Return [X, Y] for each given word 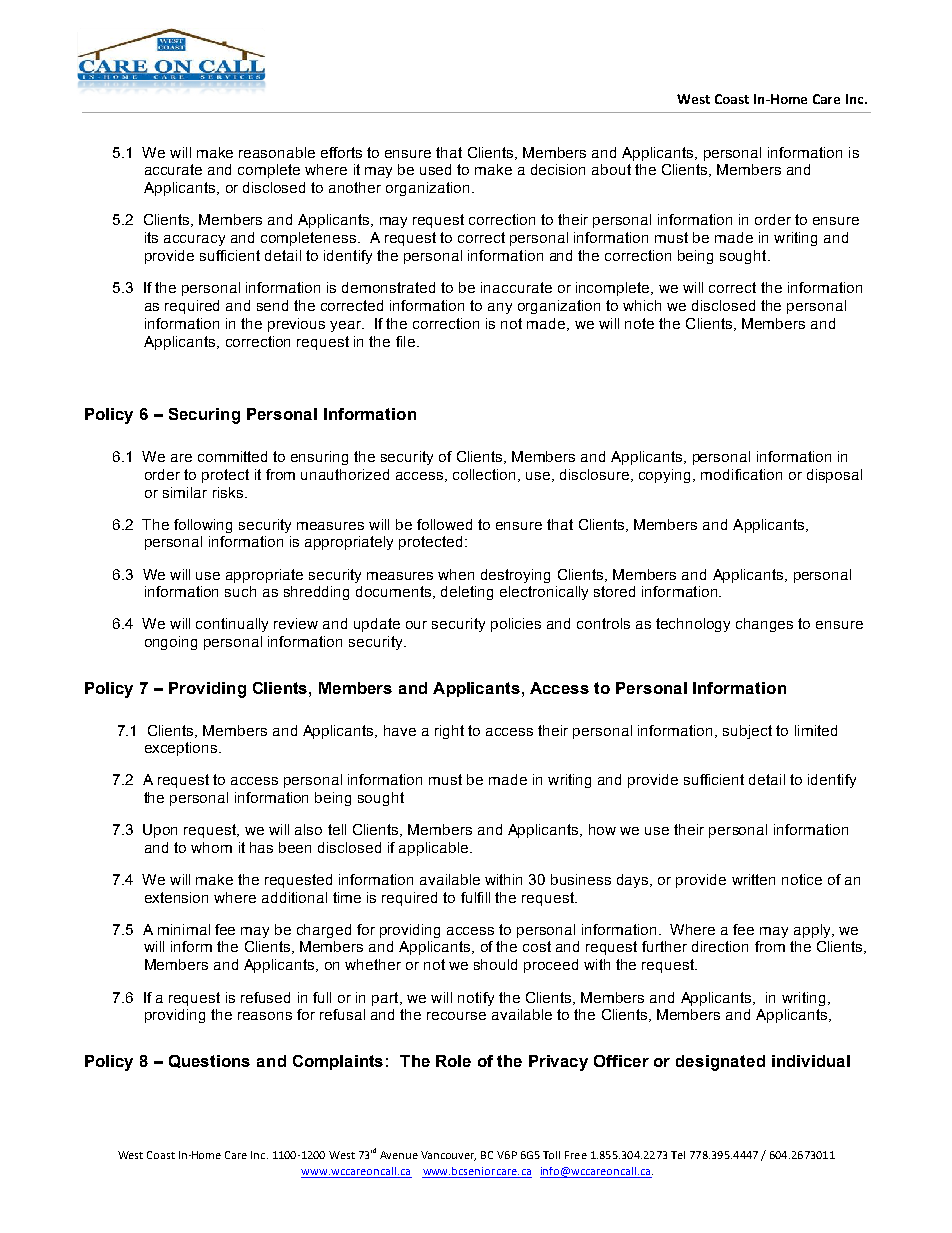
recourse [456, 1016]
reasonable [277, 152]
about [611, 169]
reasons [265, 1016]
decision [558, 169]
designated [720, 1063]
